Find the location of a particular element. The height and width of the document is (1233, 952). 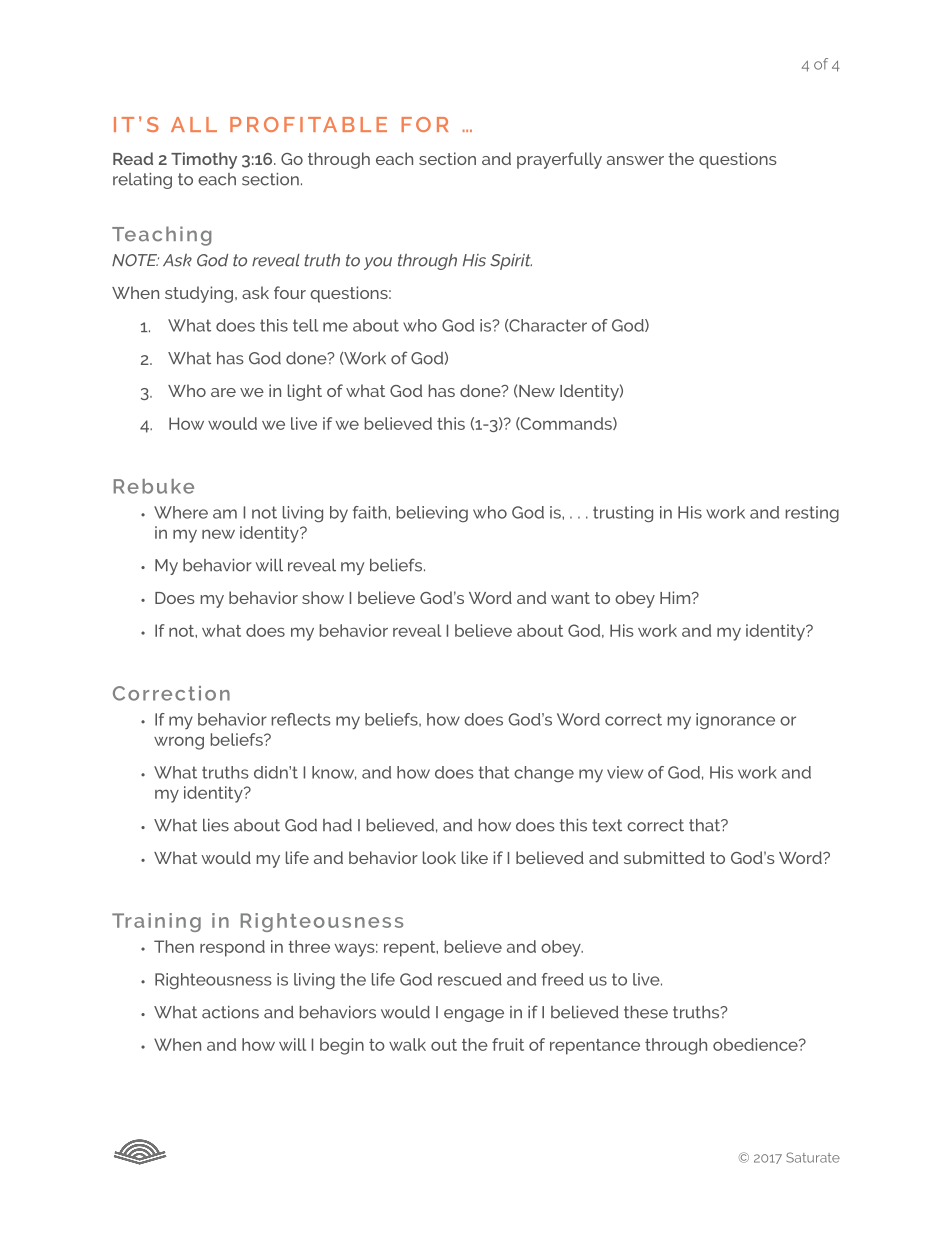

fruit is located at coordinates (508, 1044).
